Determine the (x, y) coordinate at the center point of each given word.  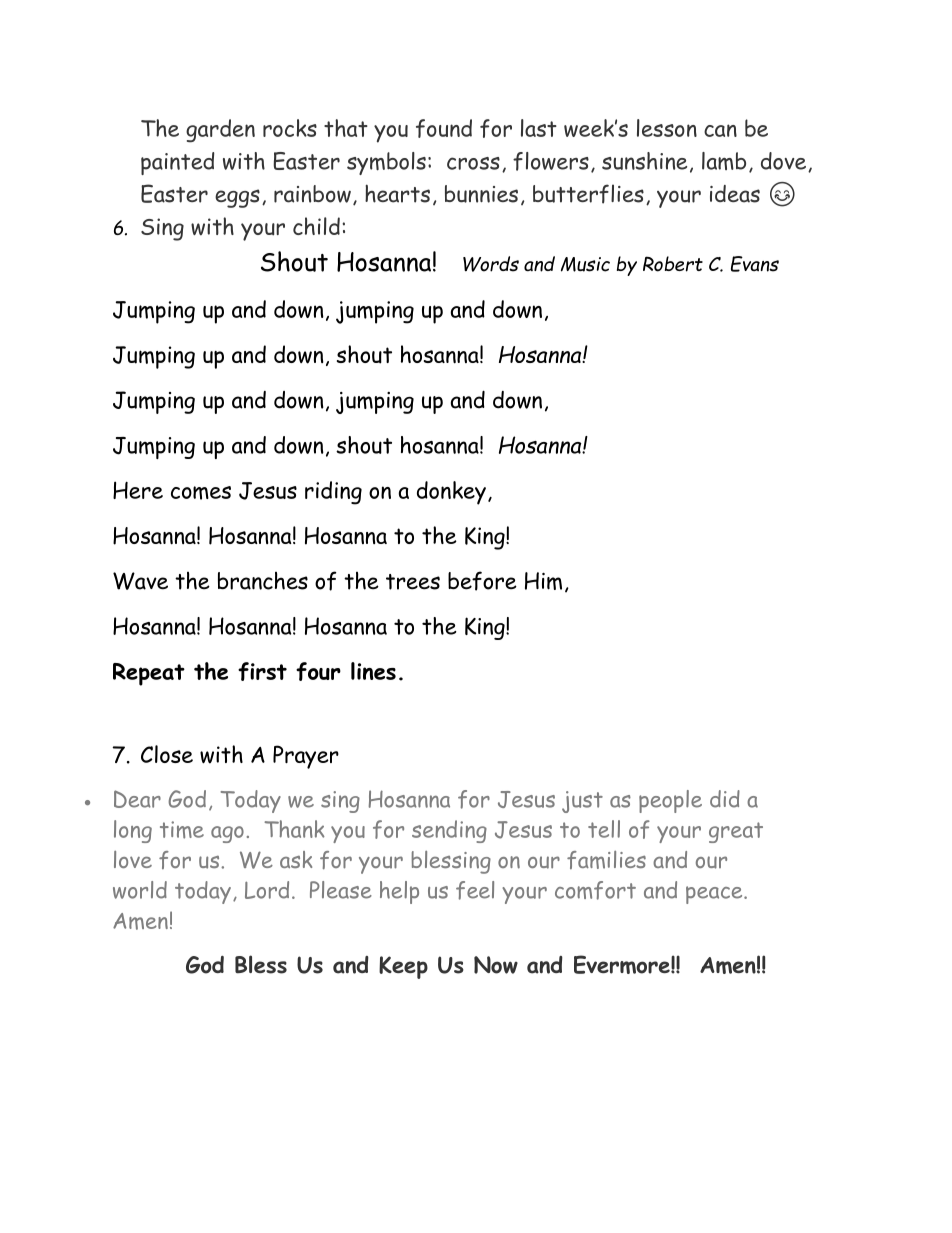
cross (473, 163)
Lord (267, 890)
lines (373, 671)
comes (201, 493)
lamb (724, 161)
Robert (673, 264)
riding (333, 493)
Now (496, 965)
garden (220, 131)
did (725, 799)
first (262, 671)
